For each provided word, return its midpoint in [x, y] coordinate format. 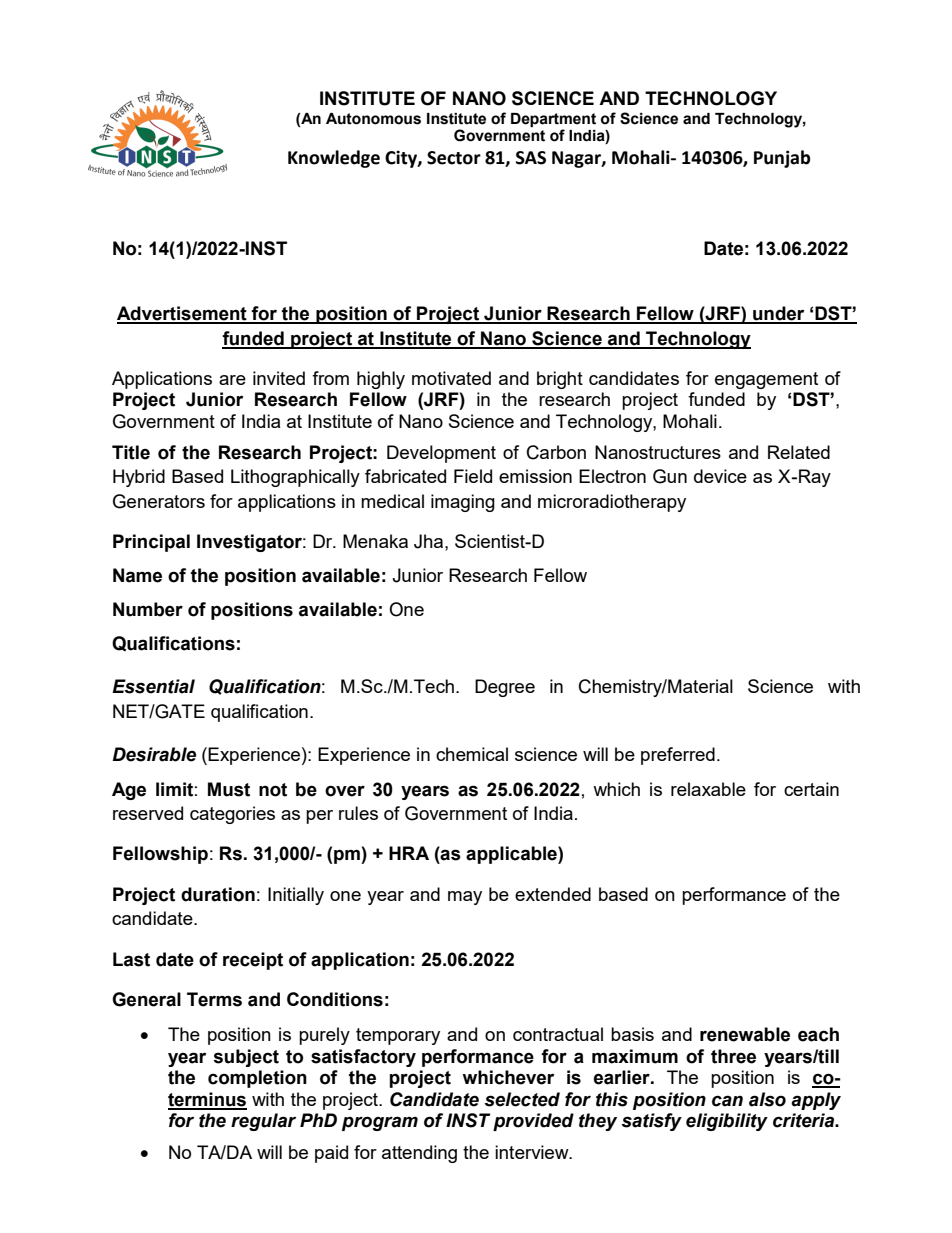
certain [811, 789]
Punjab [782, 159]
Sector [454, 158]
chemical [472, 754]
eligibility [727, 1122]
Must [229, 789]
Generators [159, 501]
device [720, 476]
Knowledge [334, 159]
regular [263, 1122]
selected [522, 1099]
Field [473, 476]
